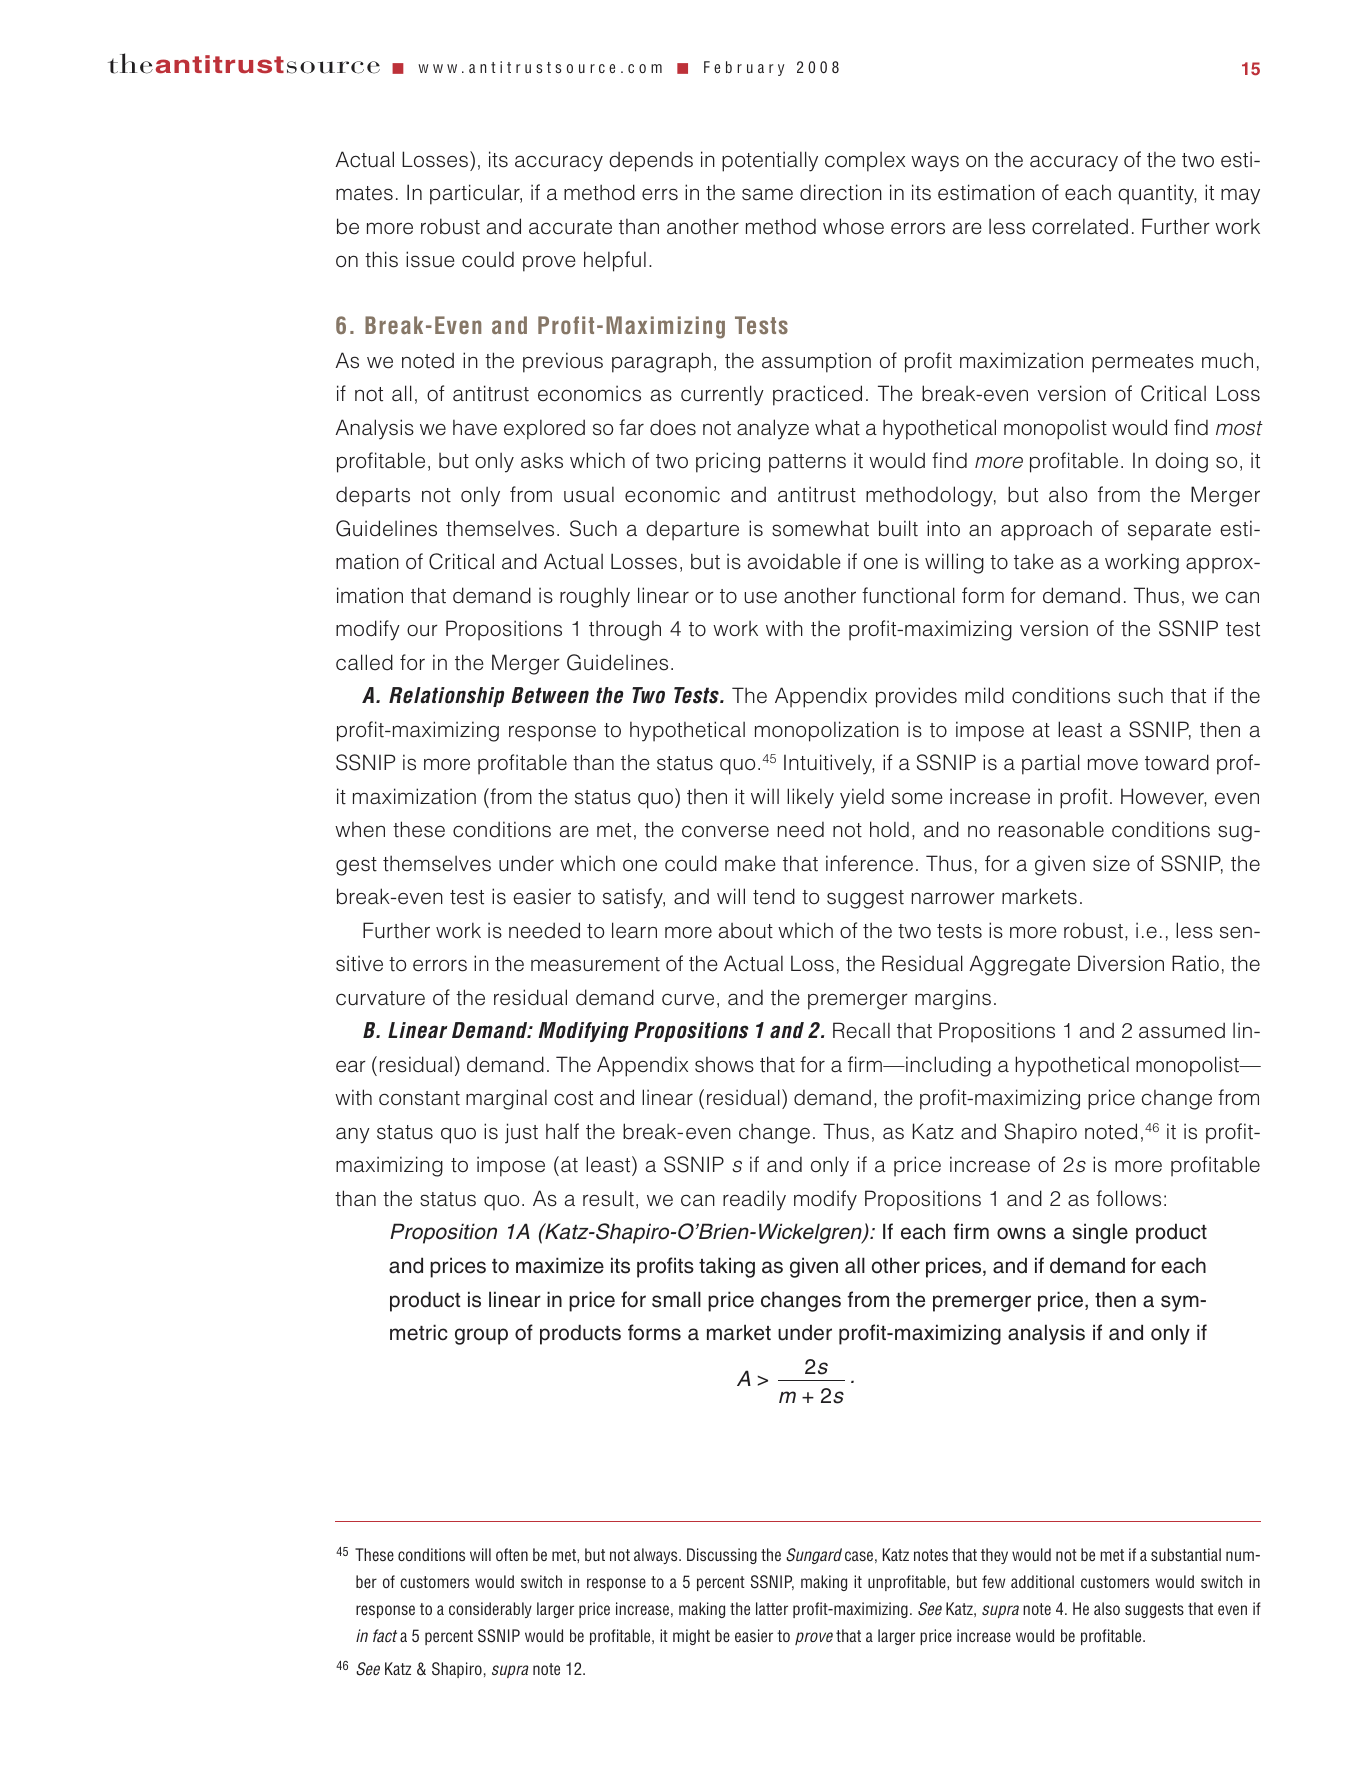  Describe the element at coordinates (1169, 531) in the image. I see `separate` at that location.
